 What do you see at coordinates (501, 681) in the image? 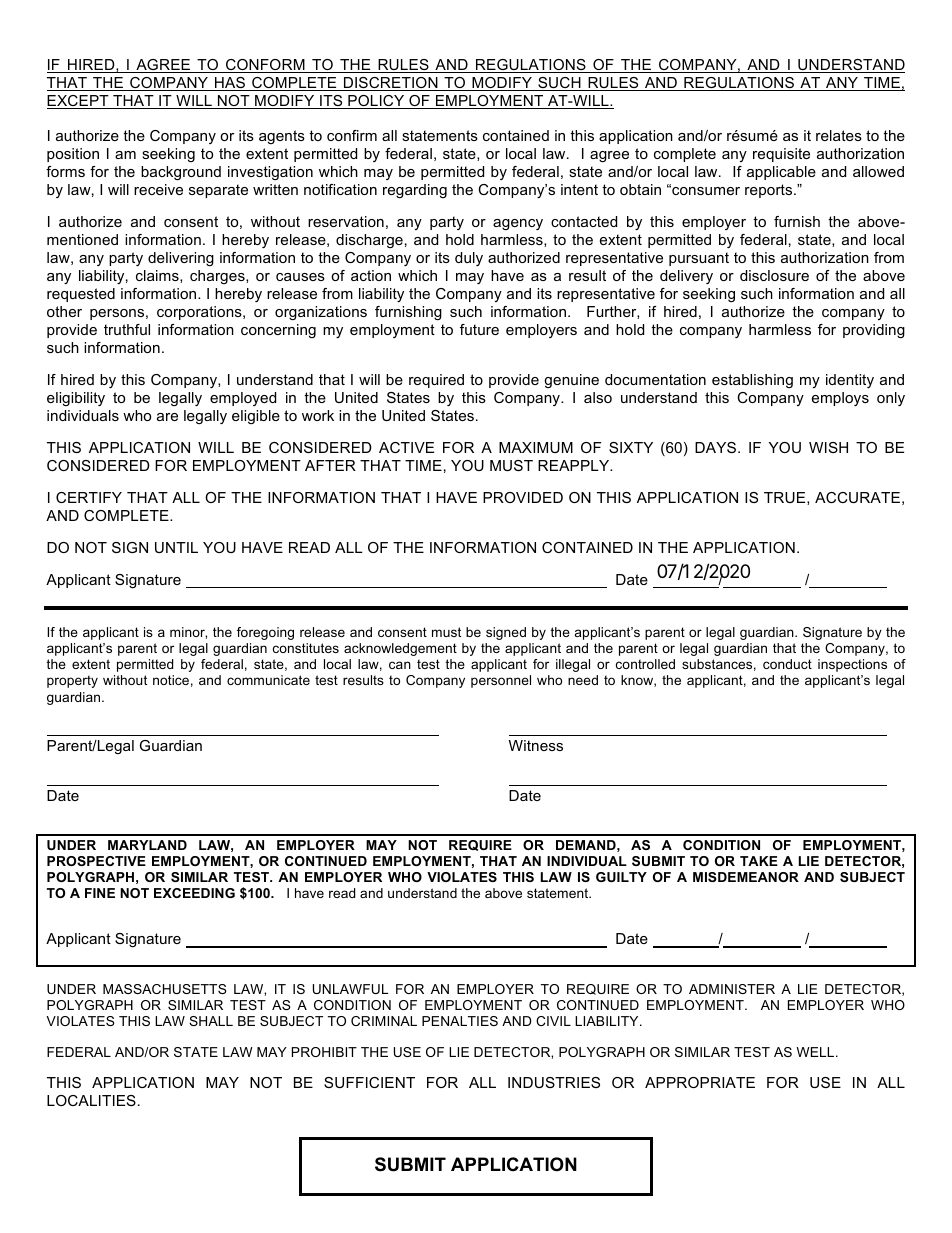
I see `personnel` at bounding box center [501, 681].
